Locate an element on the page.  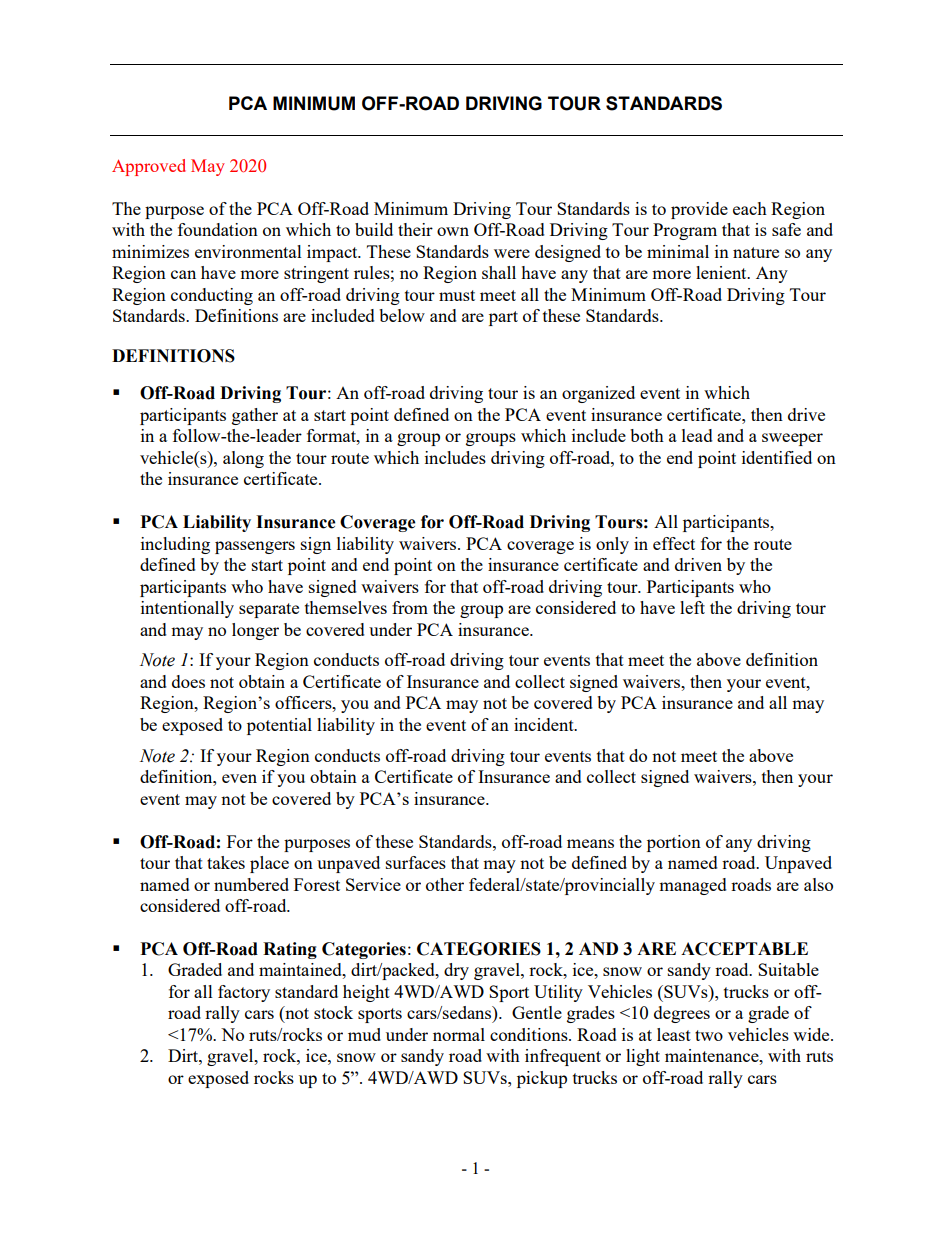
own is located at coordinates (453, 231).
